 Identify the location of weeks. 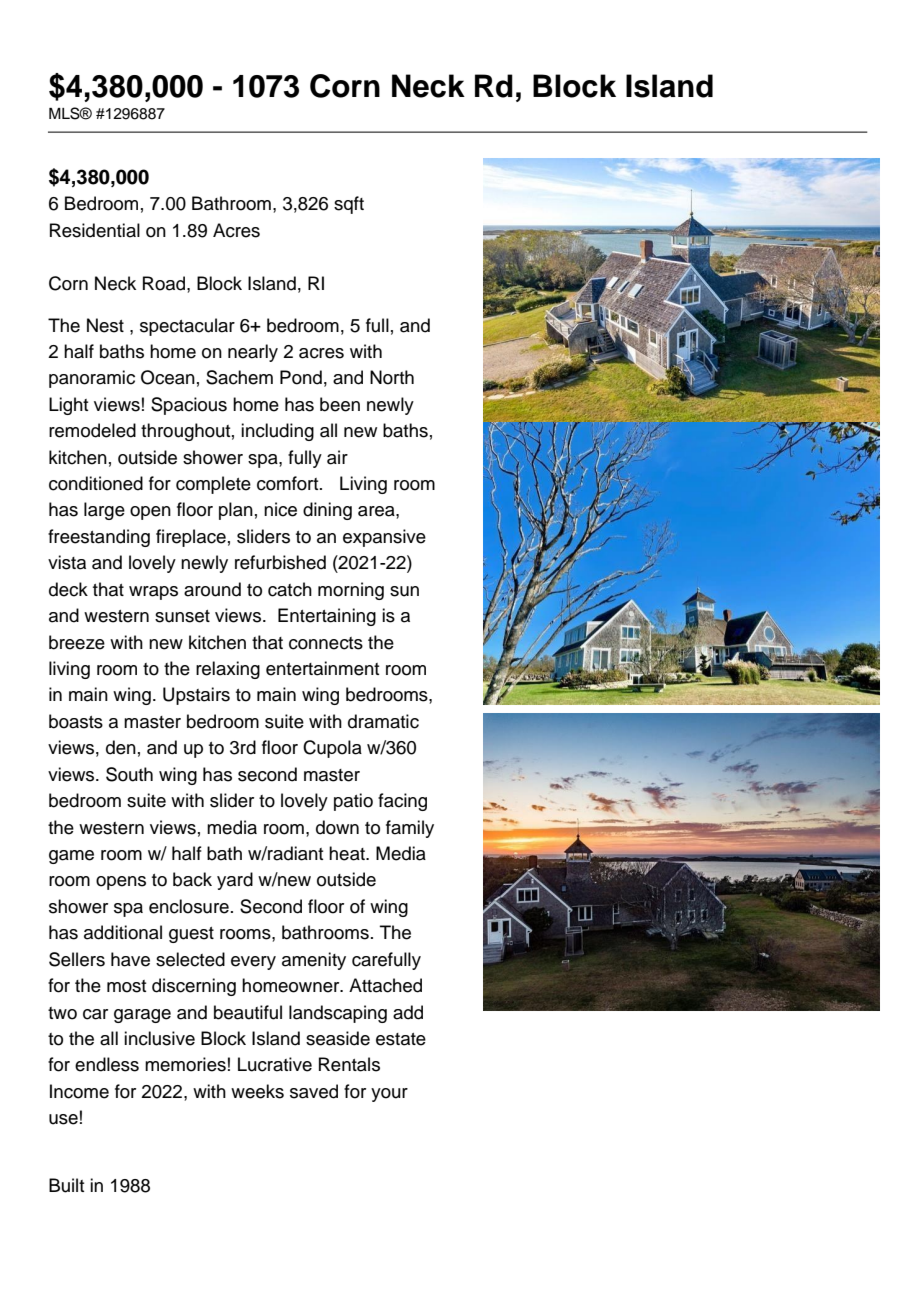
(257, 1091).
